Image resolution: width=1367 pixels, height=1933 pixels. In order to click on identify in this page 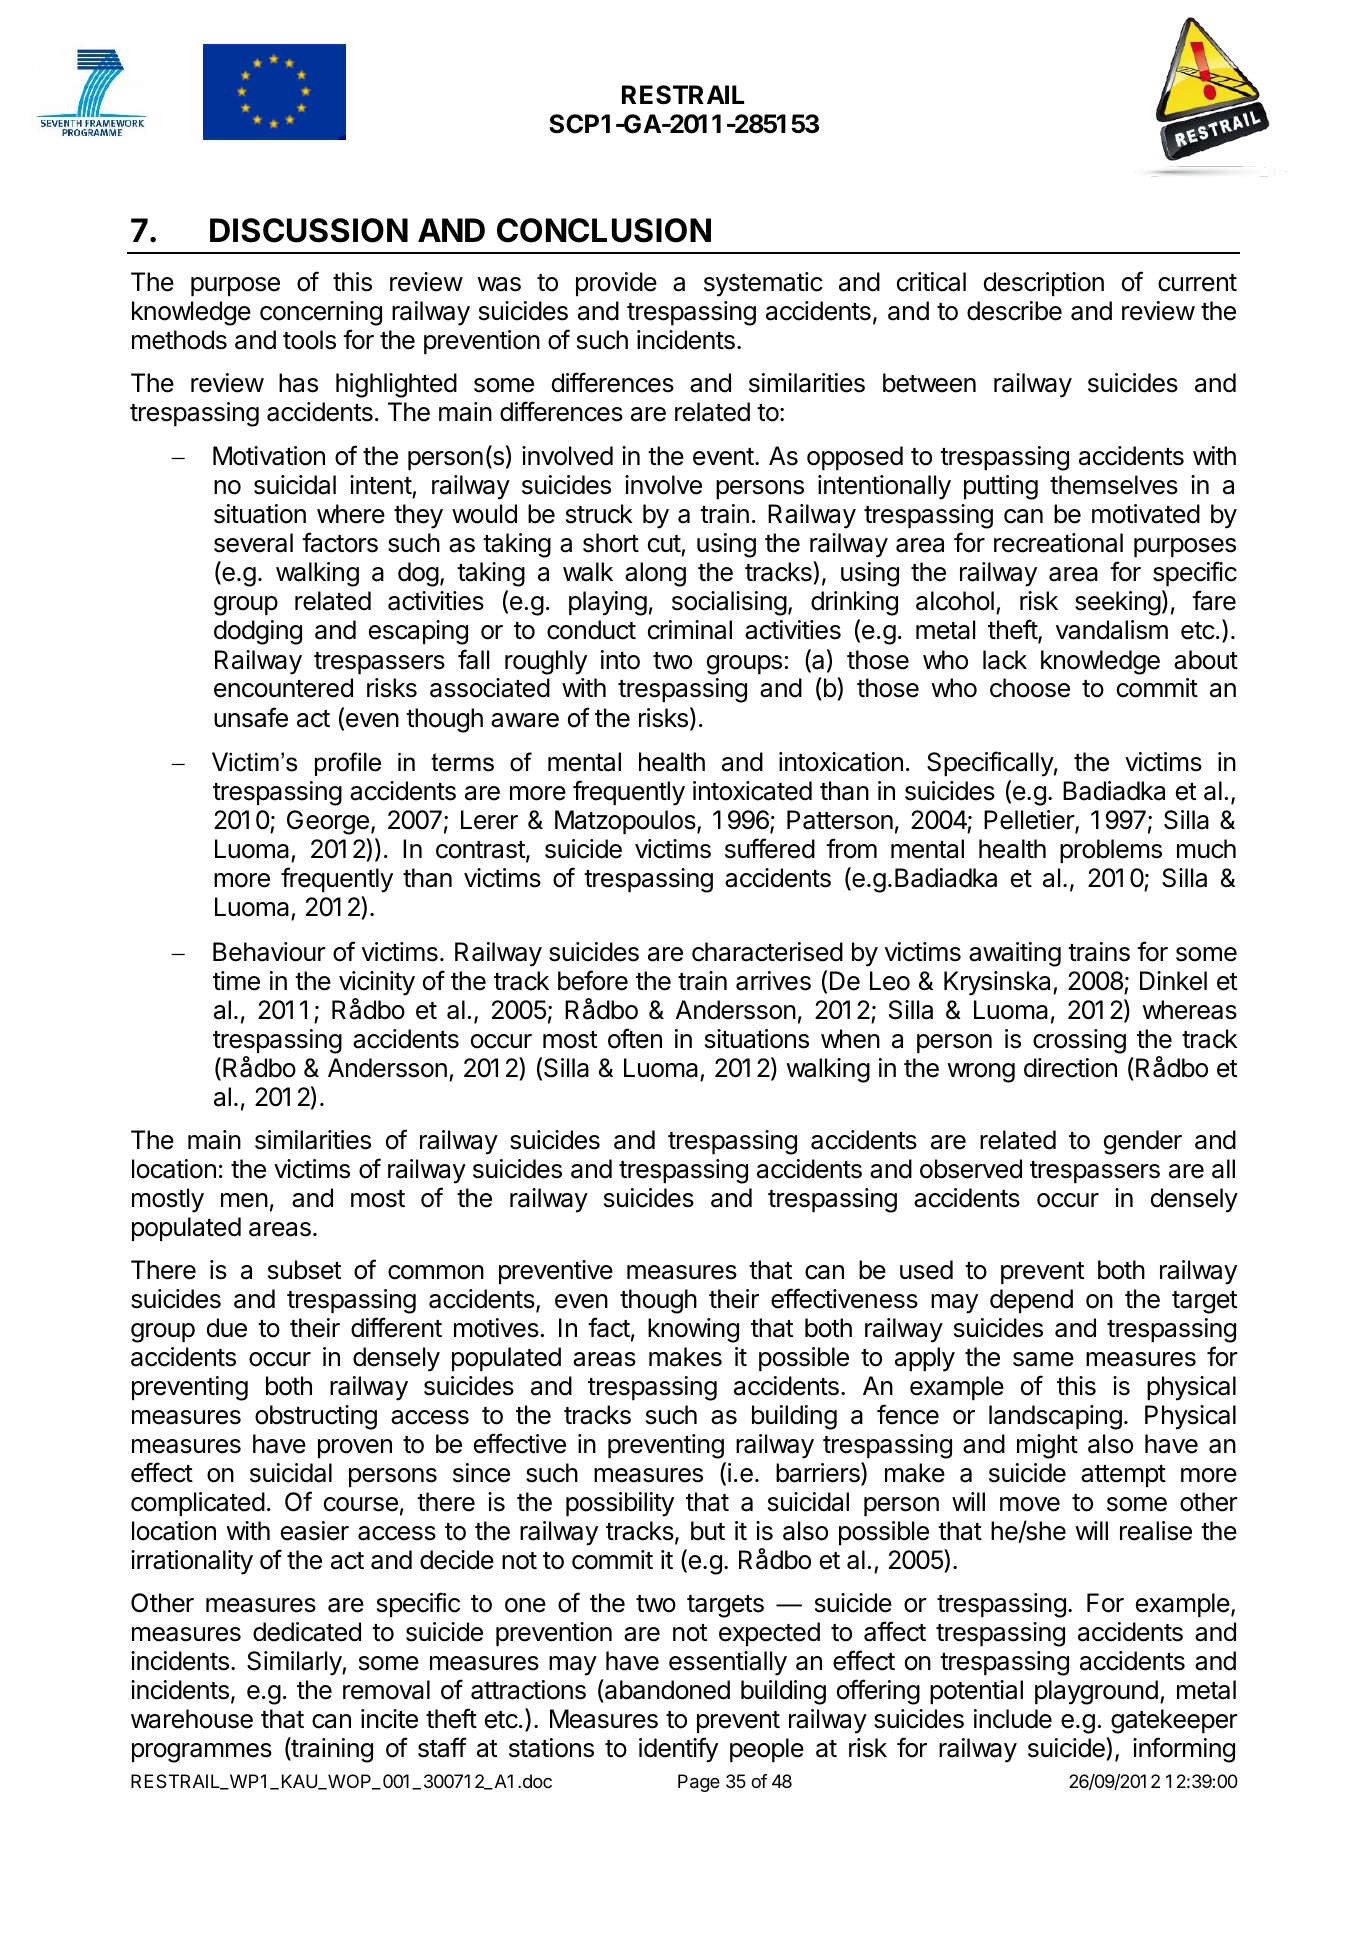, I will do `click(678, 1750)`.
